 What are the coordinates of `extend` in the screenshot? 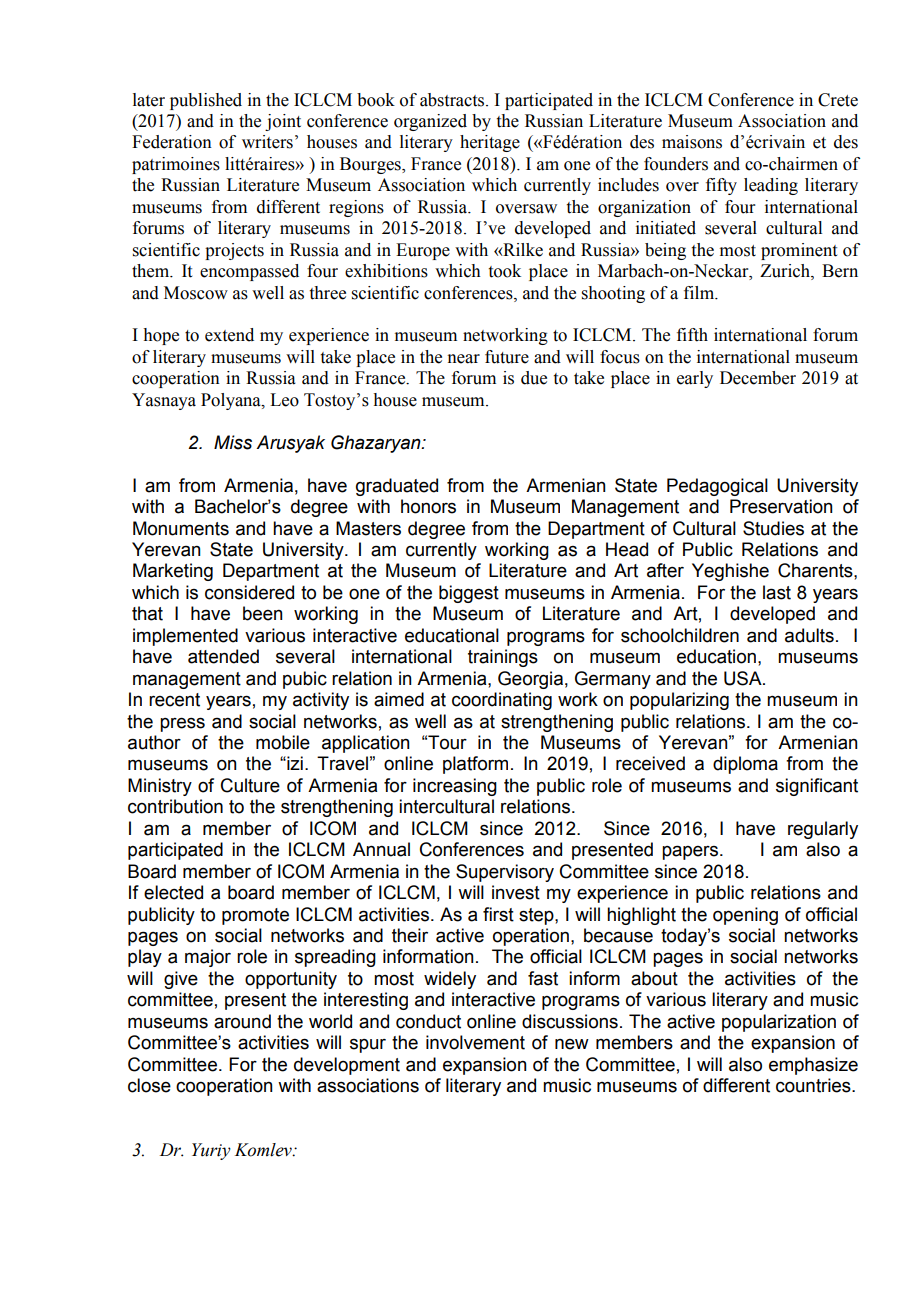 It's located at (229, 335).
